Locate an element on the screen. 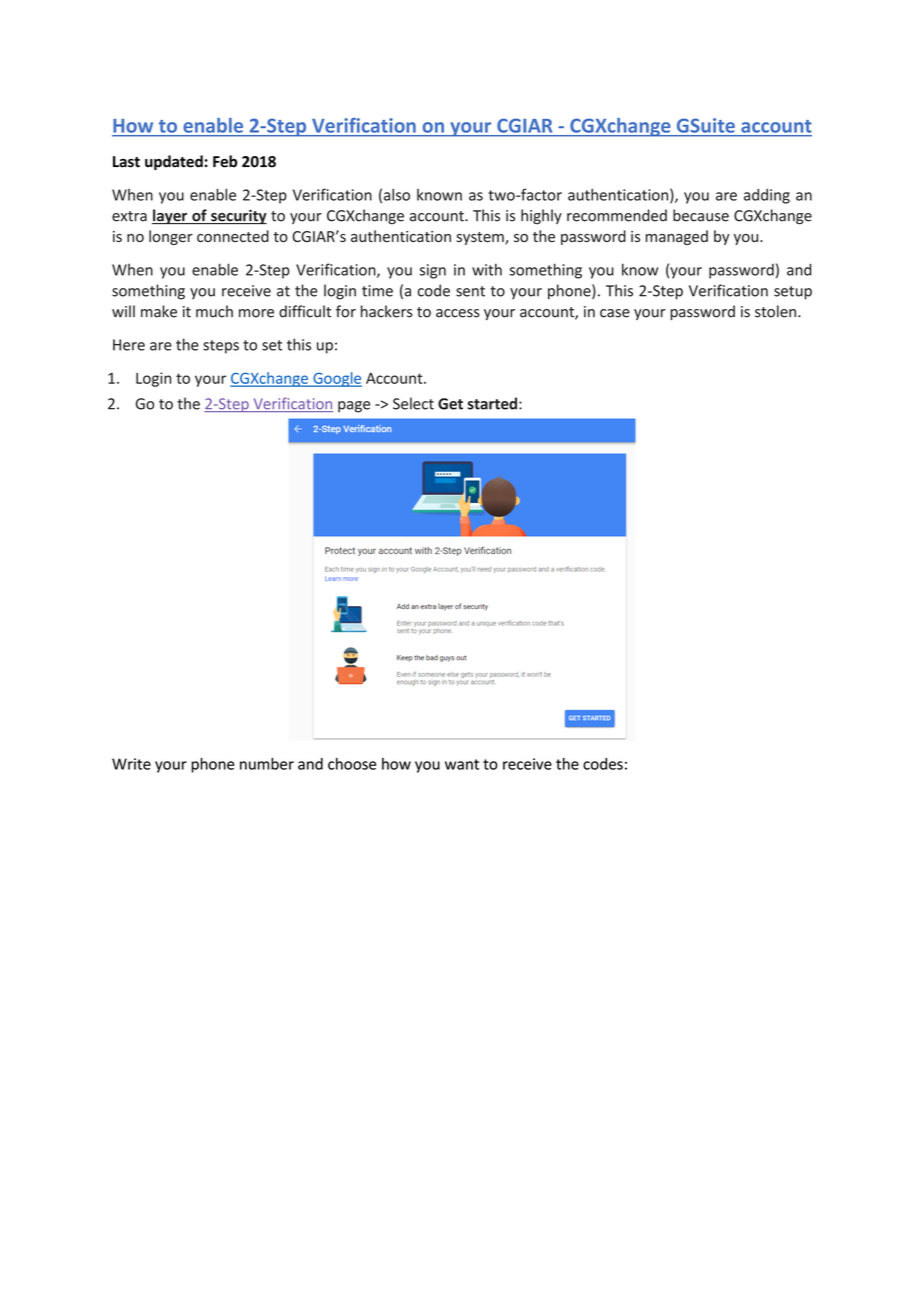  Get is located at coordinates (450, 404).
